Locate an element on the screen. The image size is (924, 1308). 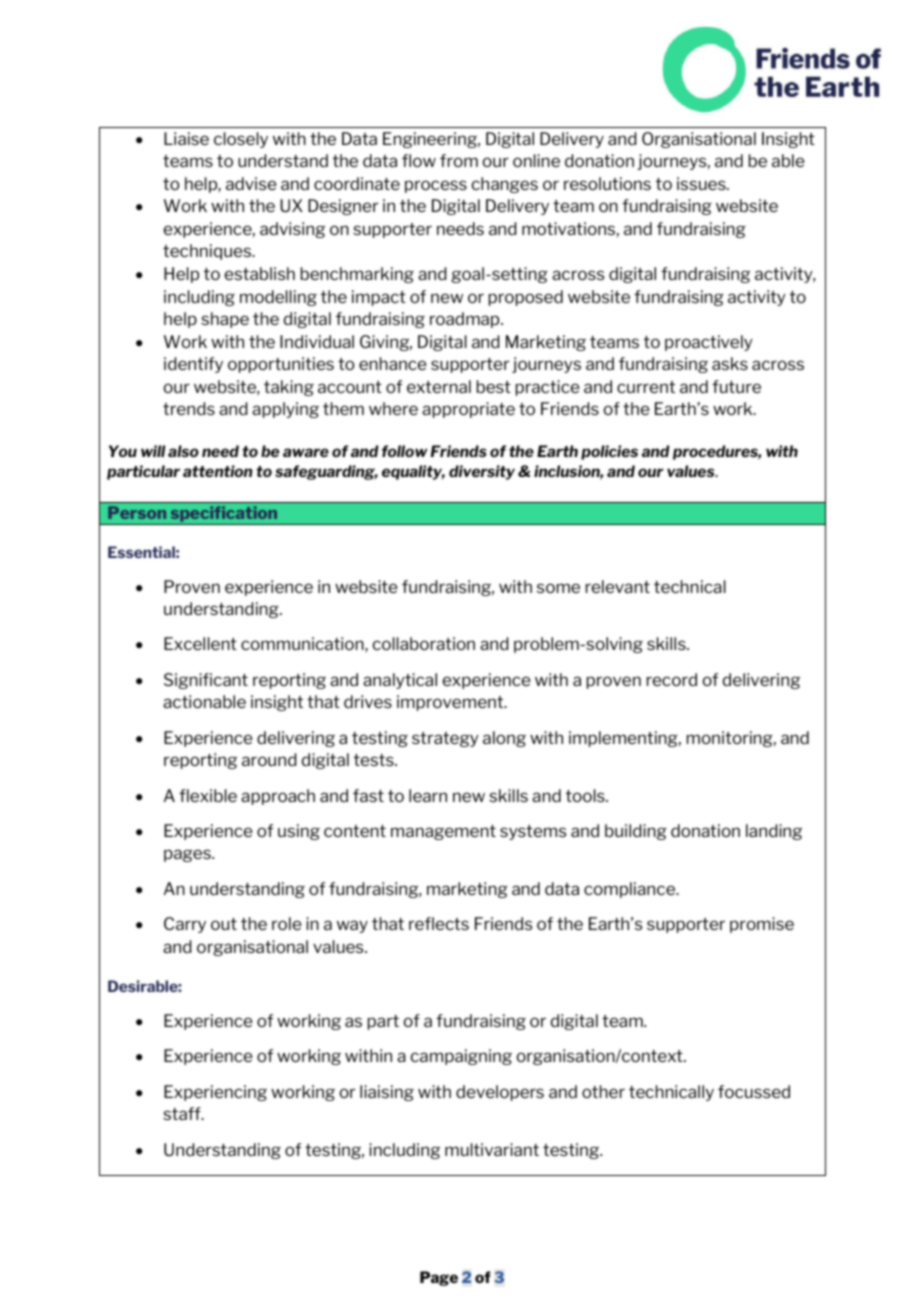
campaigning is located at coordinates (461, 1057).
